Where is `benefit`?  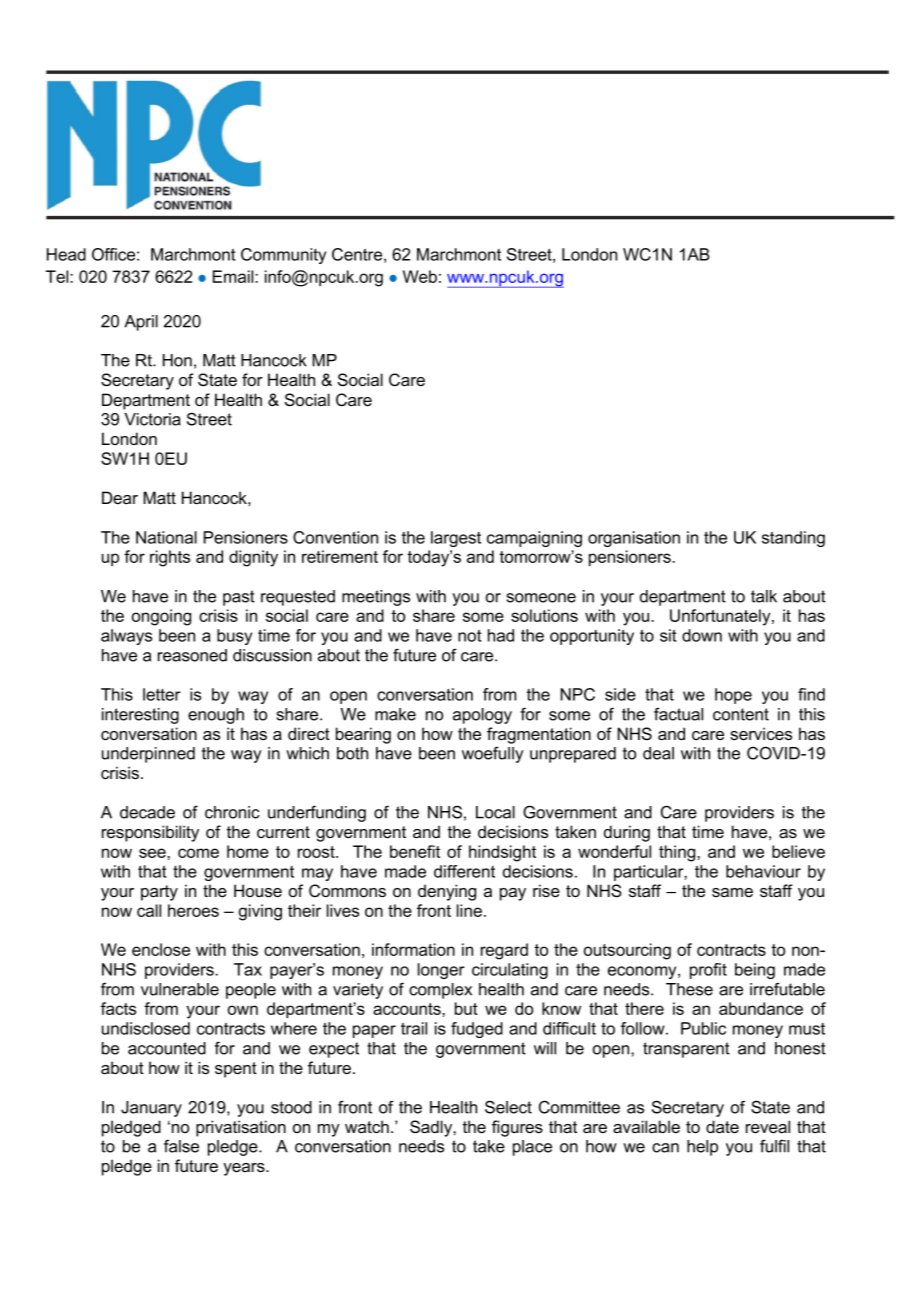
benefit is located at coordinates (415, 851).
